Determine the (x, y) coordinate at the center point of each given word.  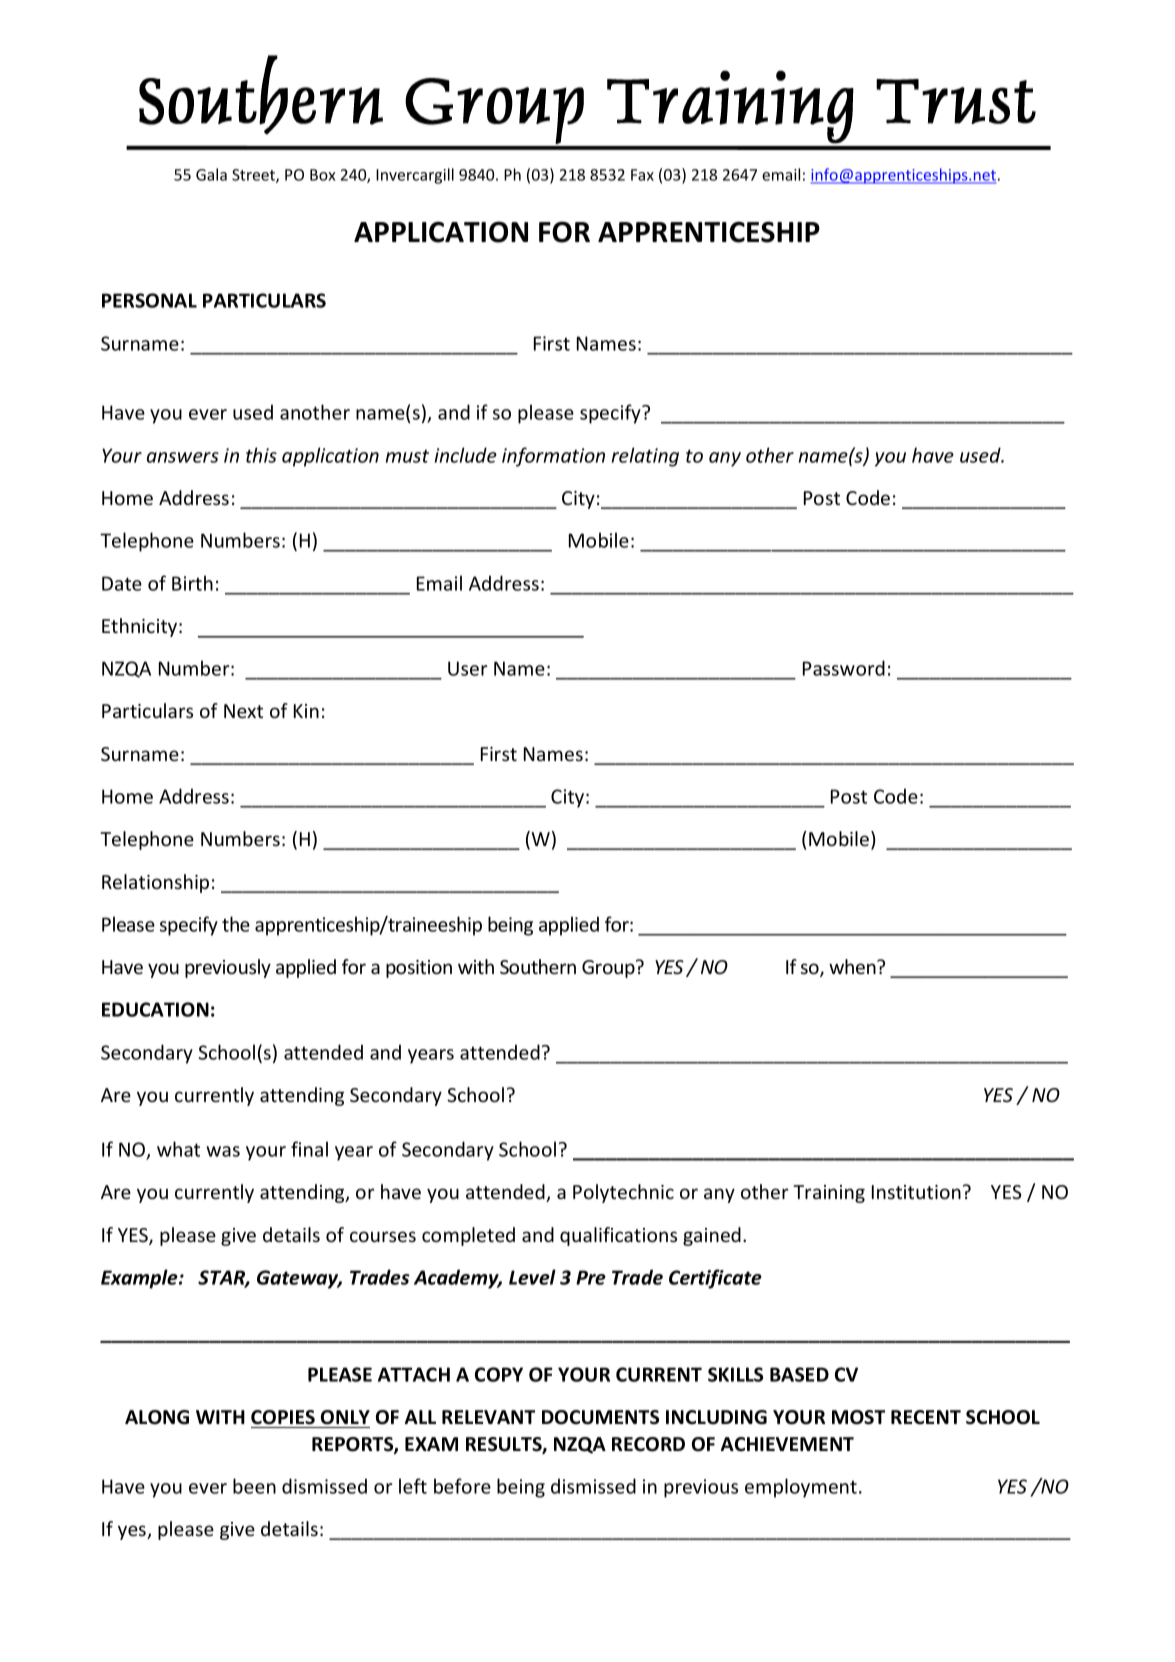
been (254, 1486)
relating (645, 457)
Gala (211, 174)
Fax (642, 175)
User (468, 668)
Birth (192, 583)
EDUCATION (155, 1009)
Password (844, 668)
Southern (538, 966)
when (853, 966)
